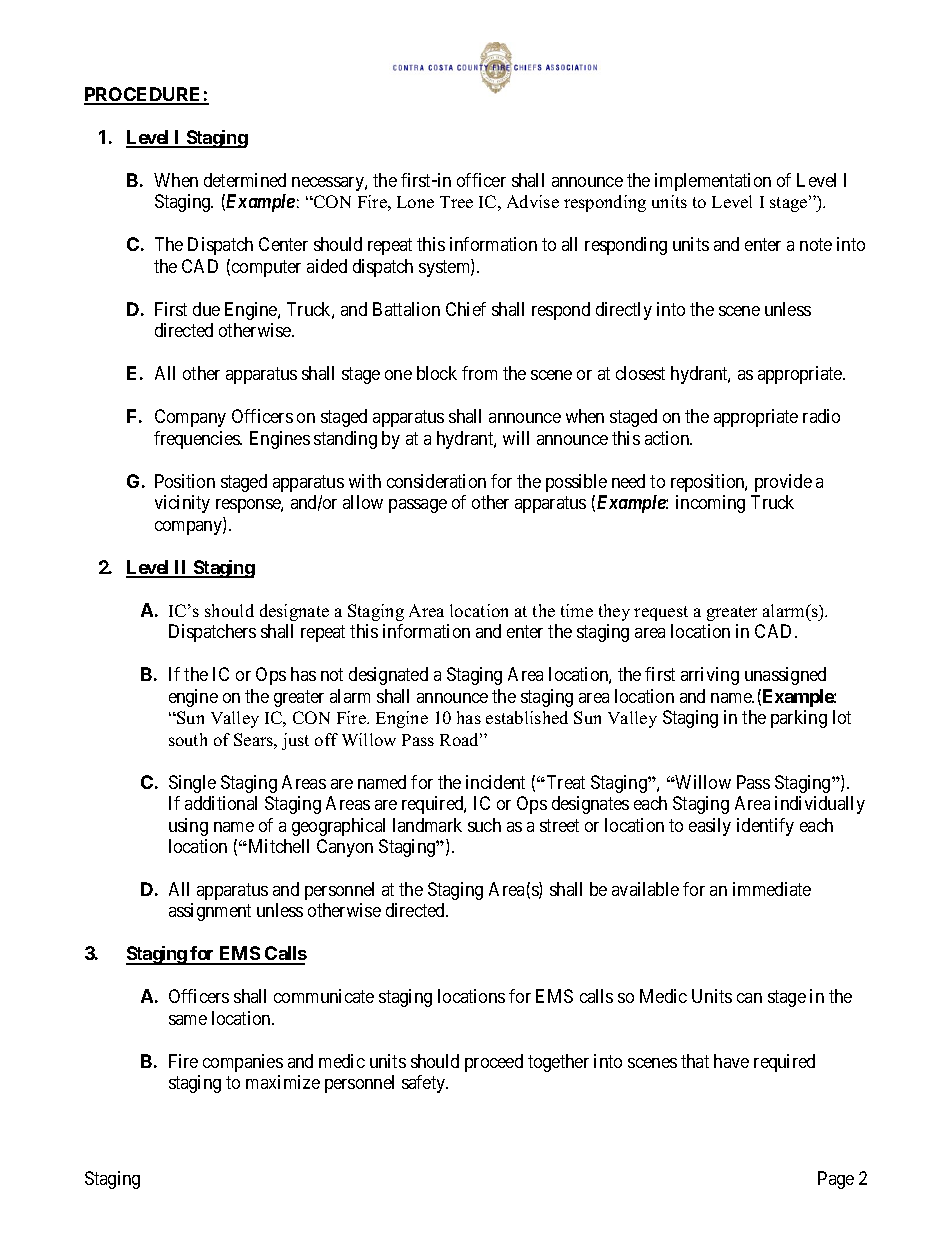 The image size is (952, 1233). Describe the element at coordinates (772, 889) in the screenshot. I see `immediate` at that location.
